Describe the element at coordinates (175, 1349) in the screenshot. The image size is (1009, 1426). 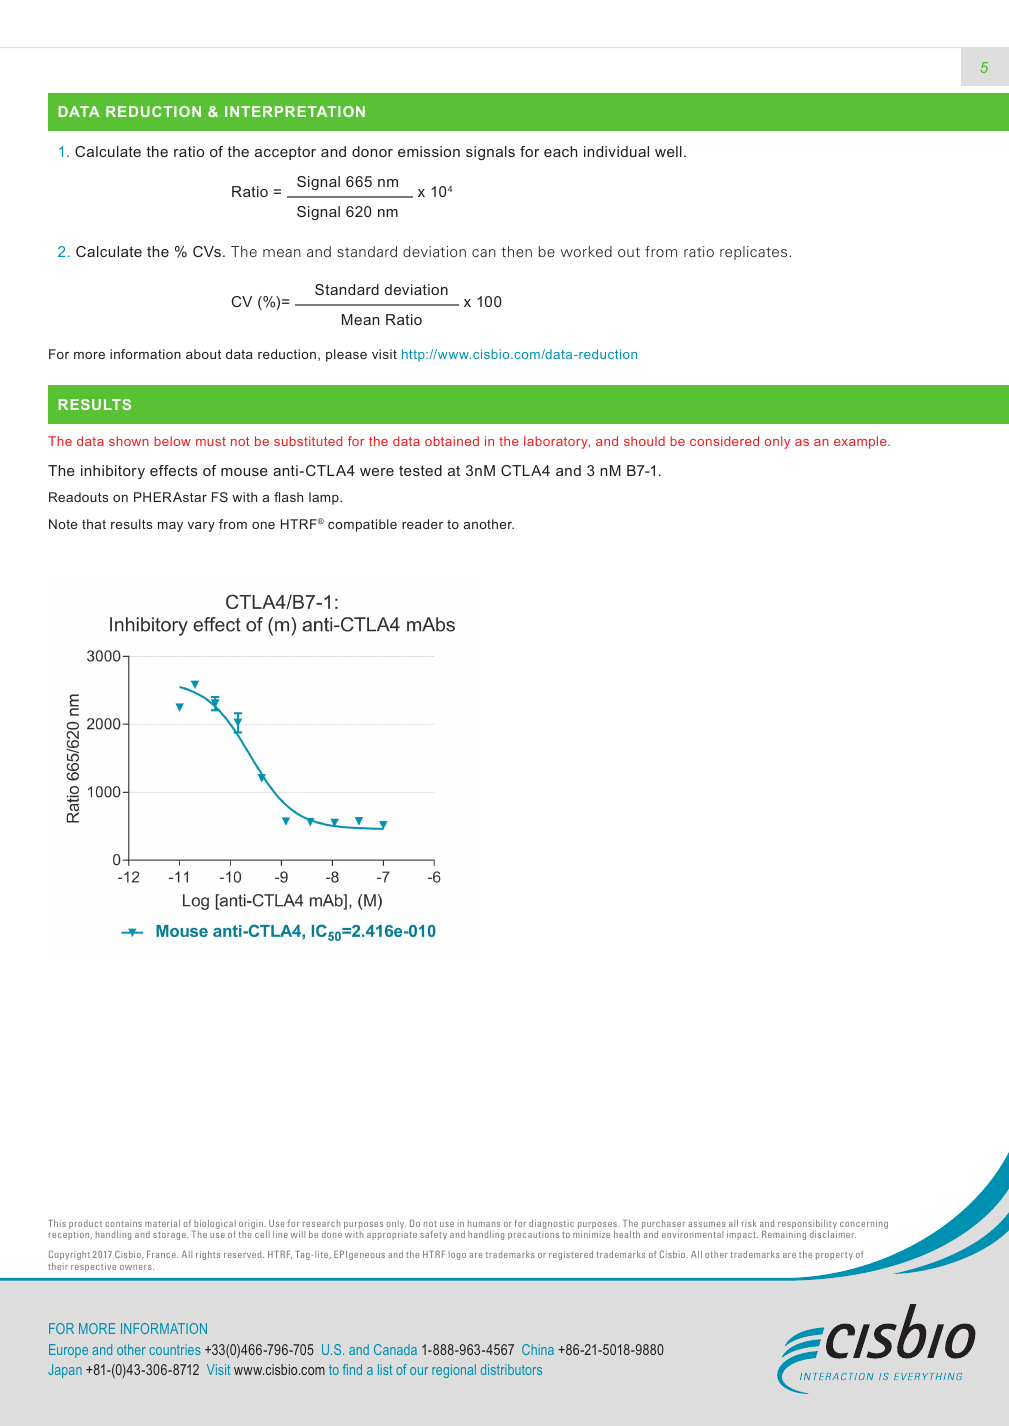
I see `countries` at that location.
